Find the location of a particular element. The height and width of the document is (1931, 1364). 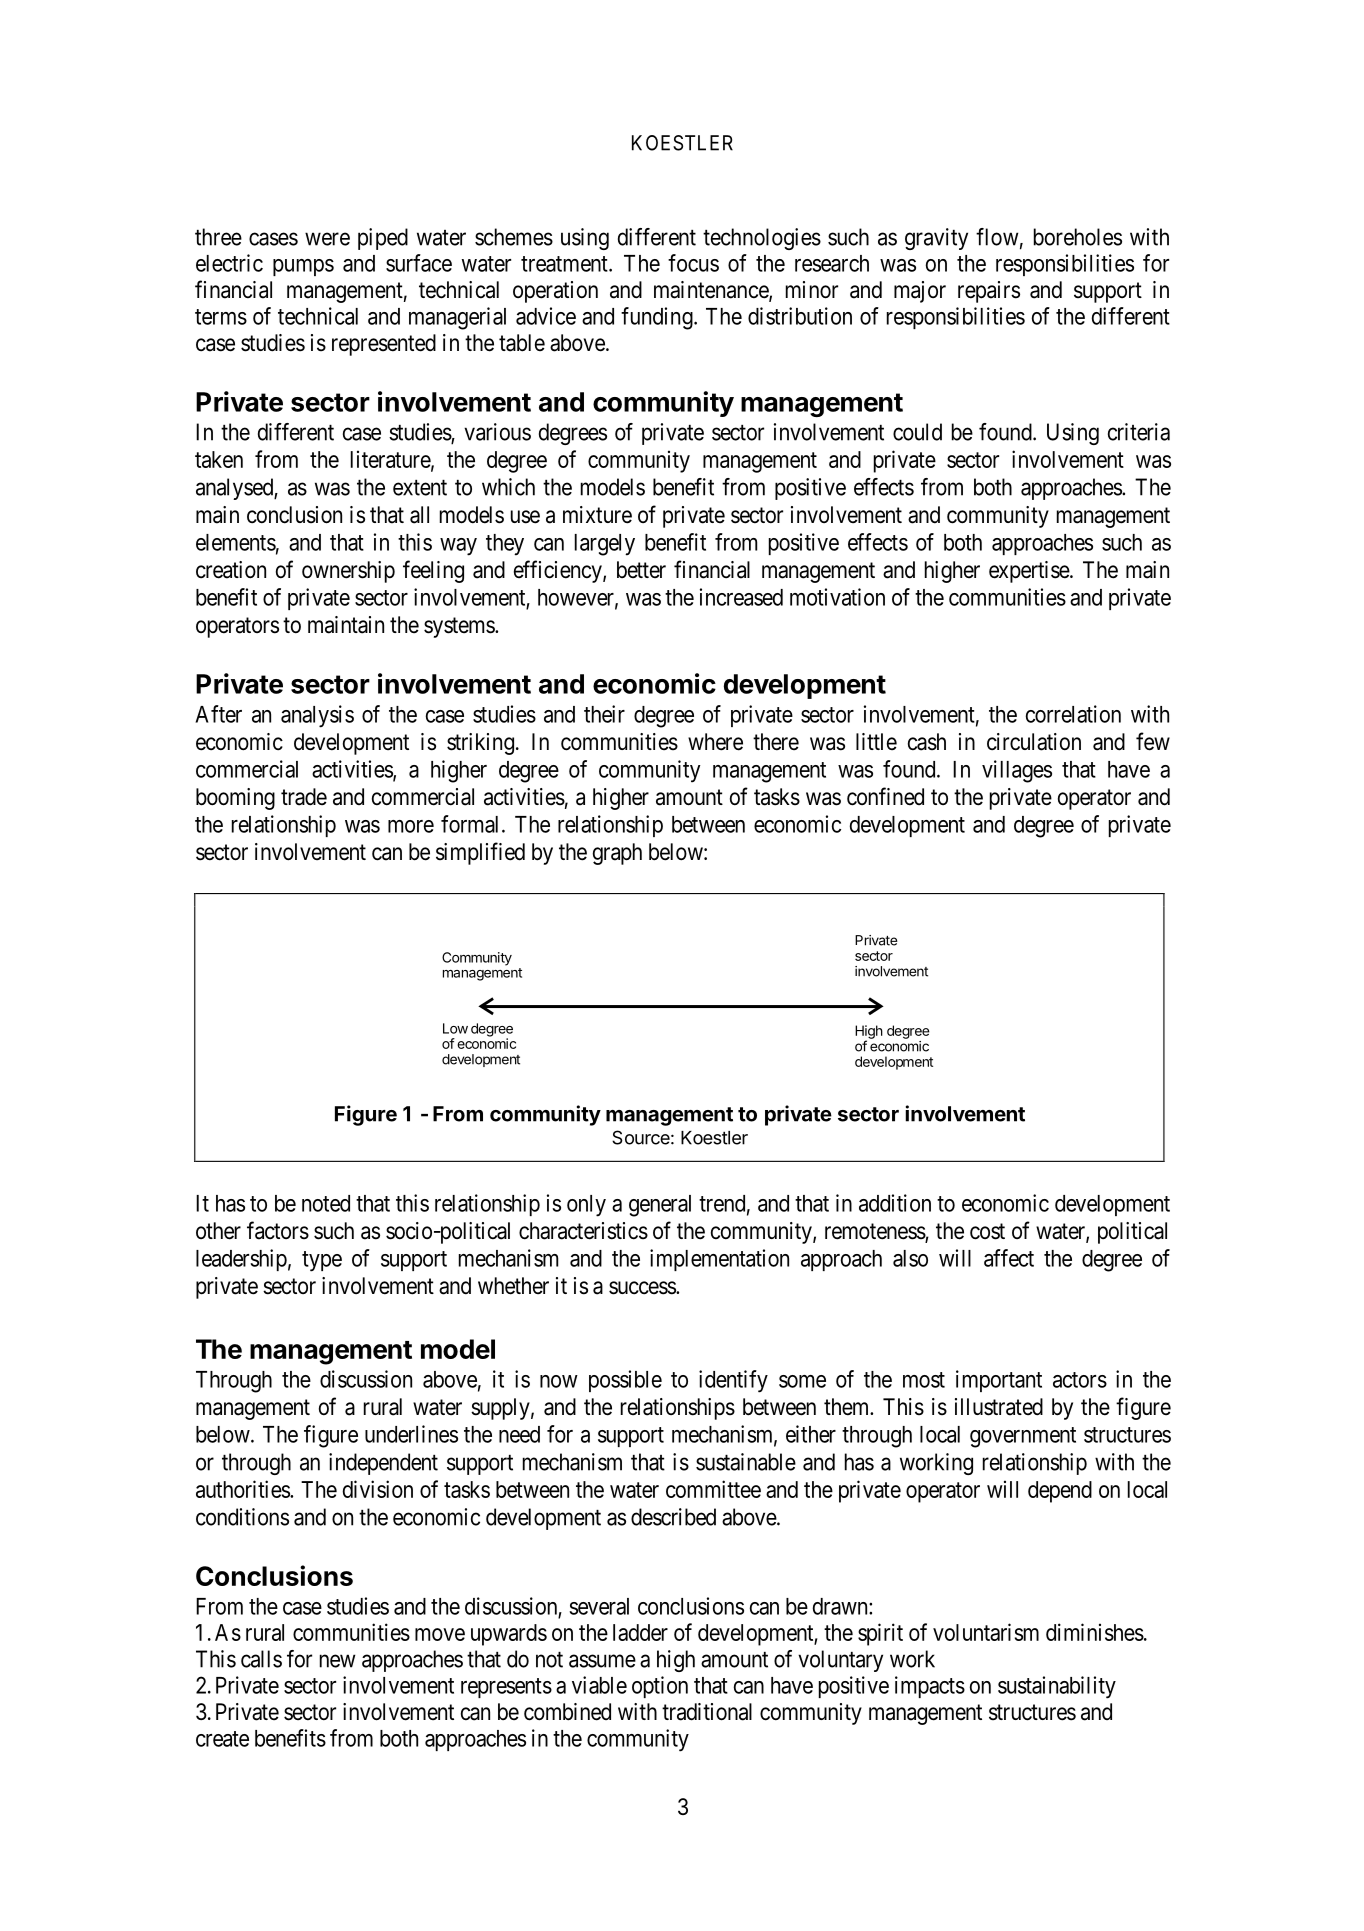

graph is located at coordinates (617, 854).
